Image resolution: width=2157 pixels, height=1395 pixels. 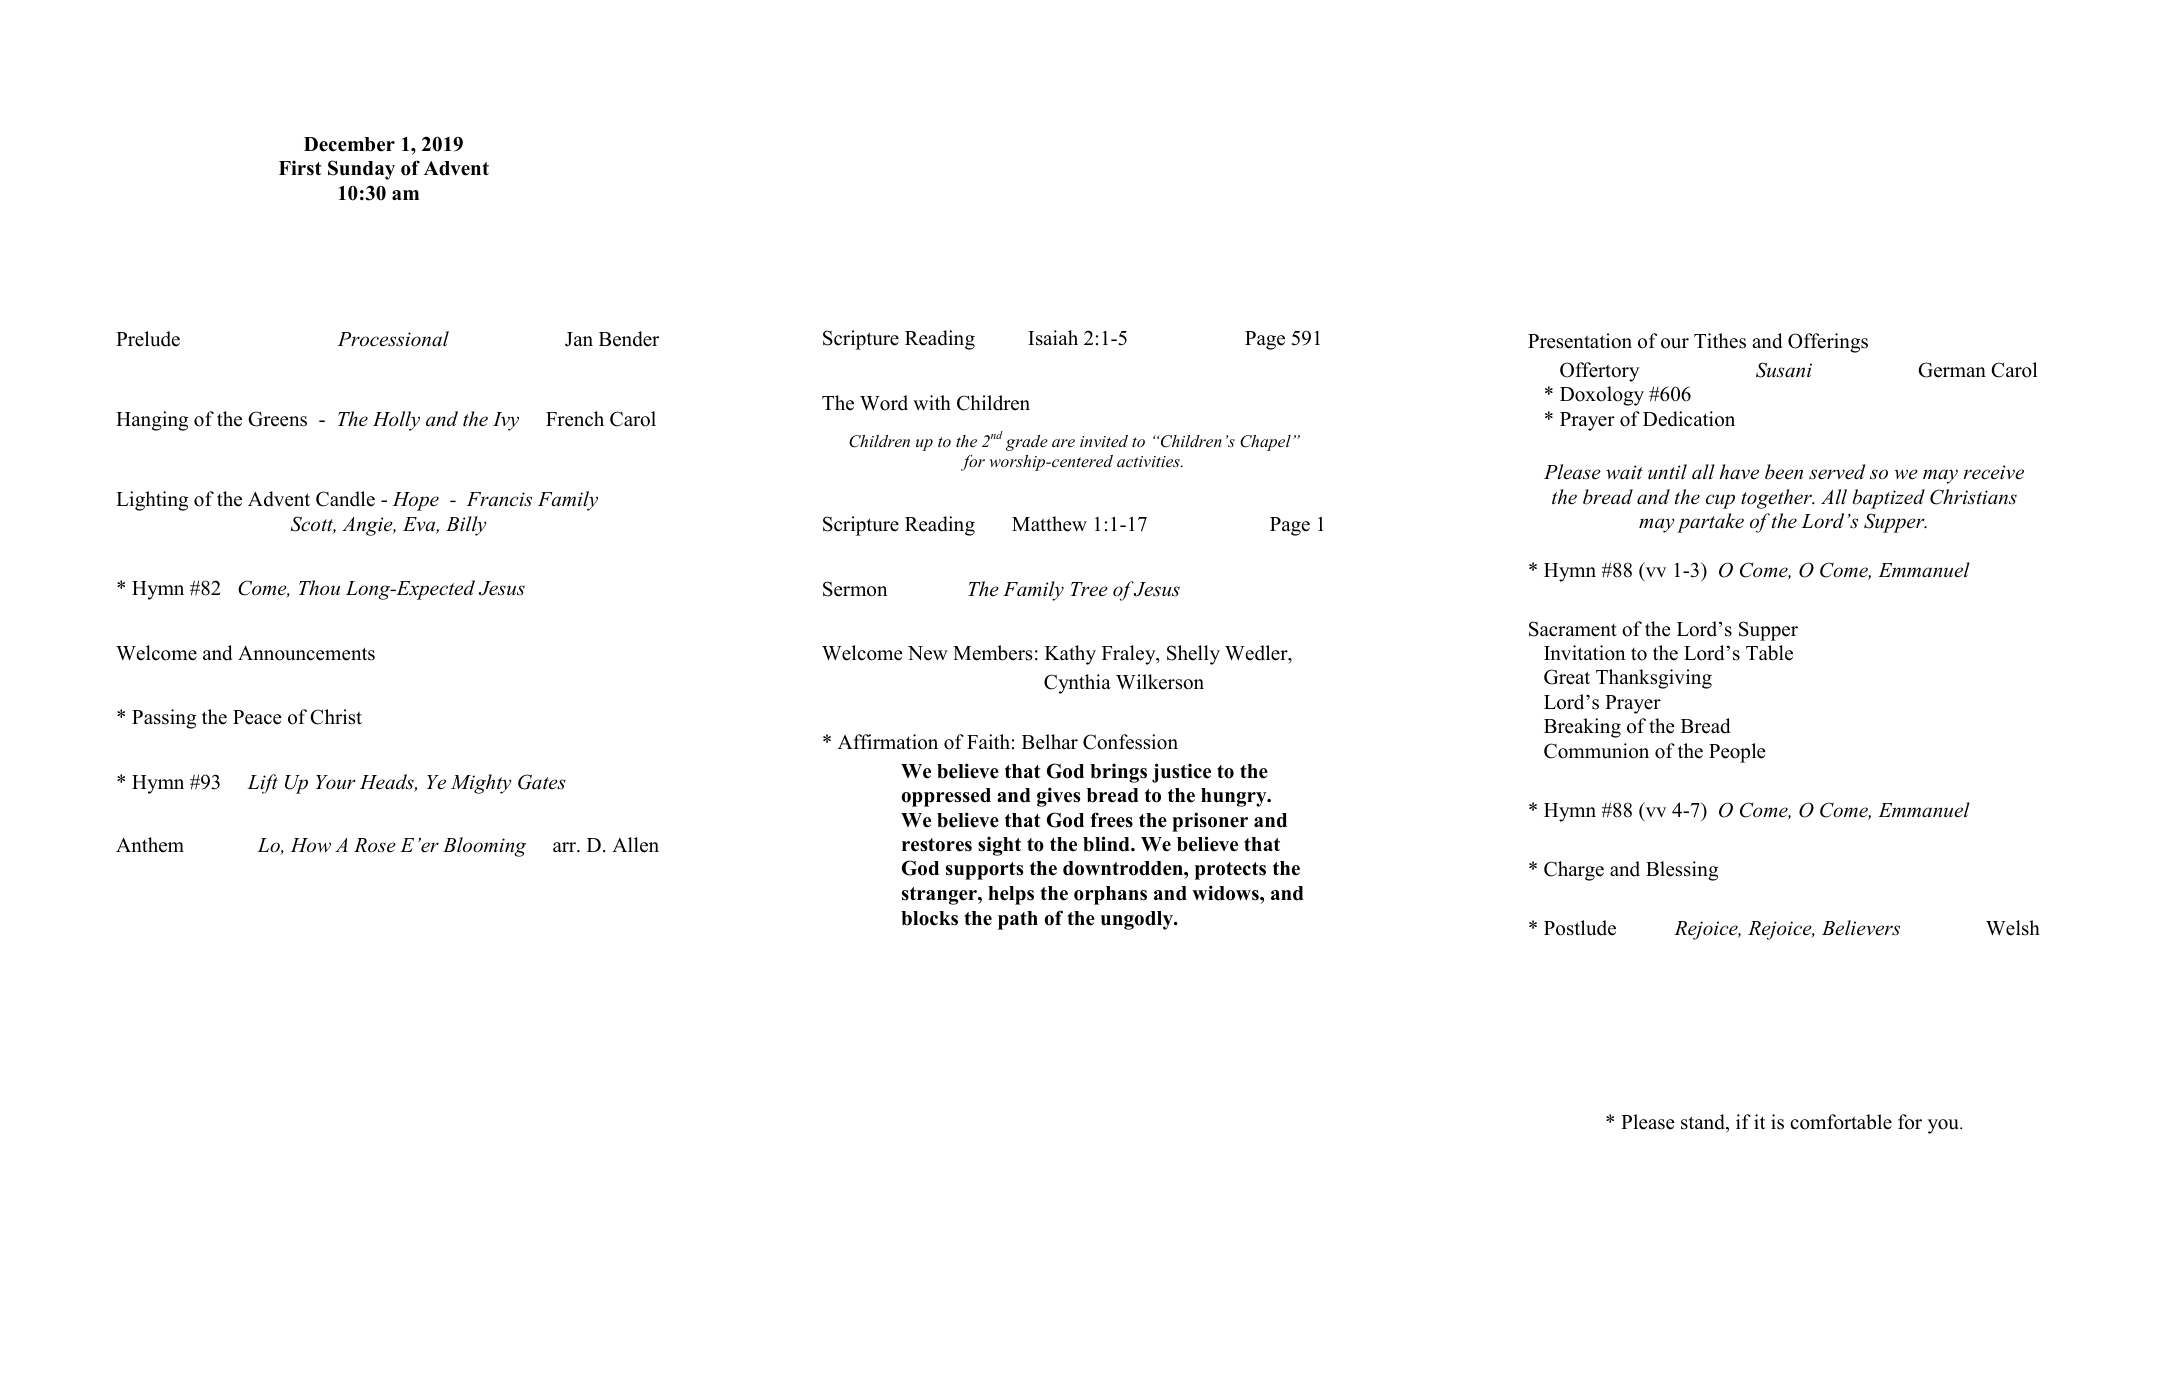 I want to click on Tithes, so click(x=1720, y=341).
